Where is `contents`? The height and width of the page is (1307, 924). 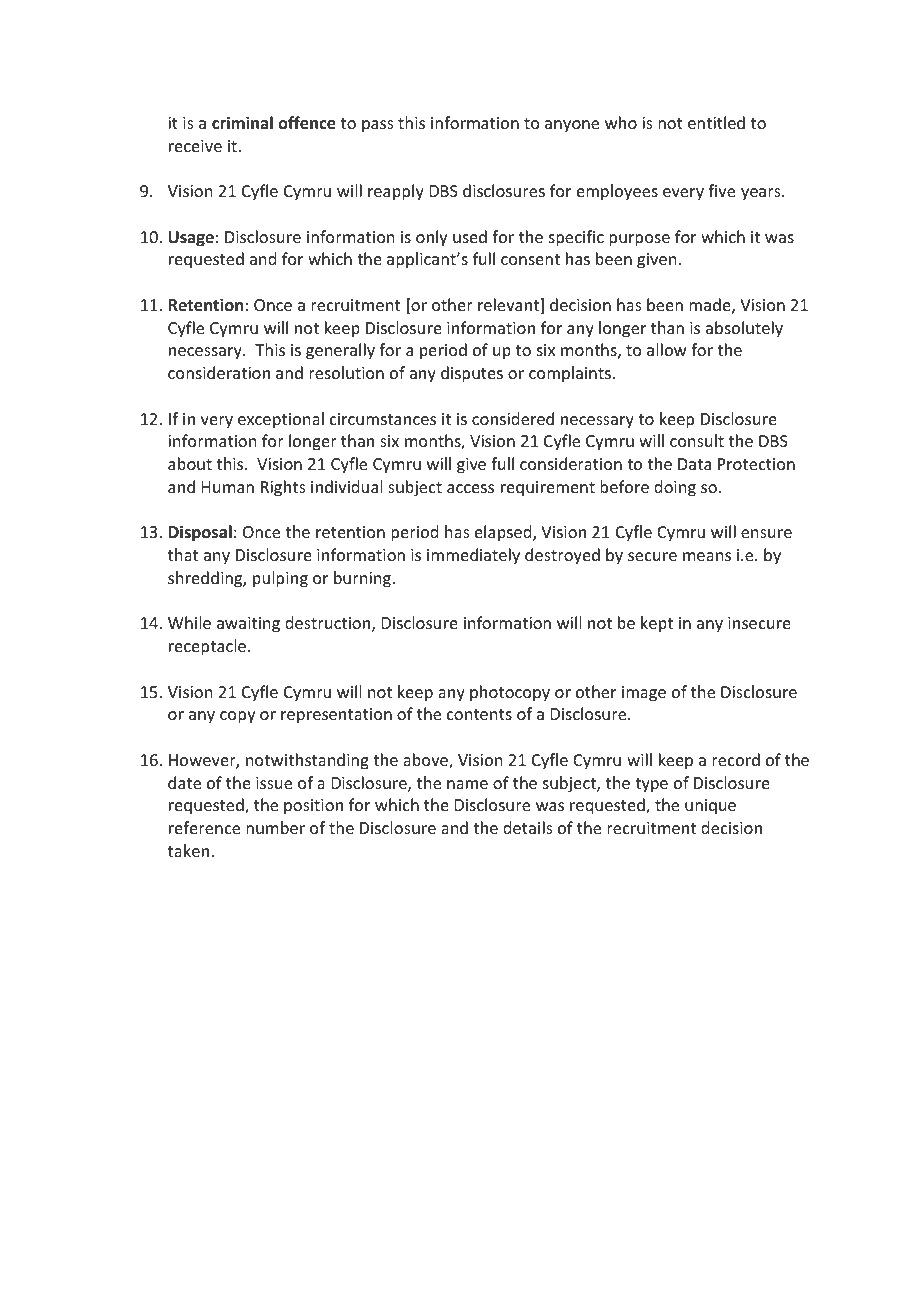
contents is located at coordinates (479, 714).
